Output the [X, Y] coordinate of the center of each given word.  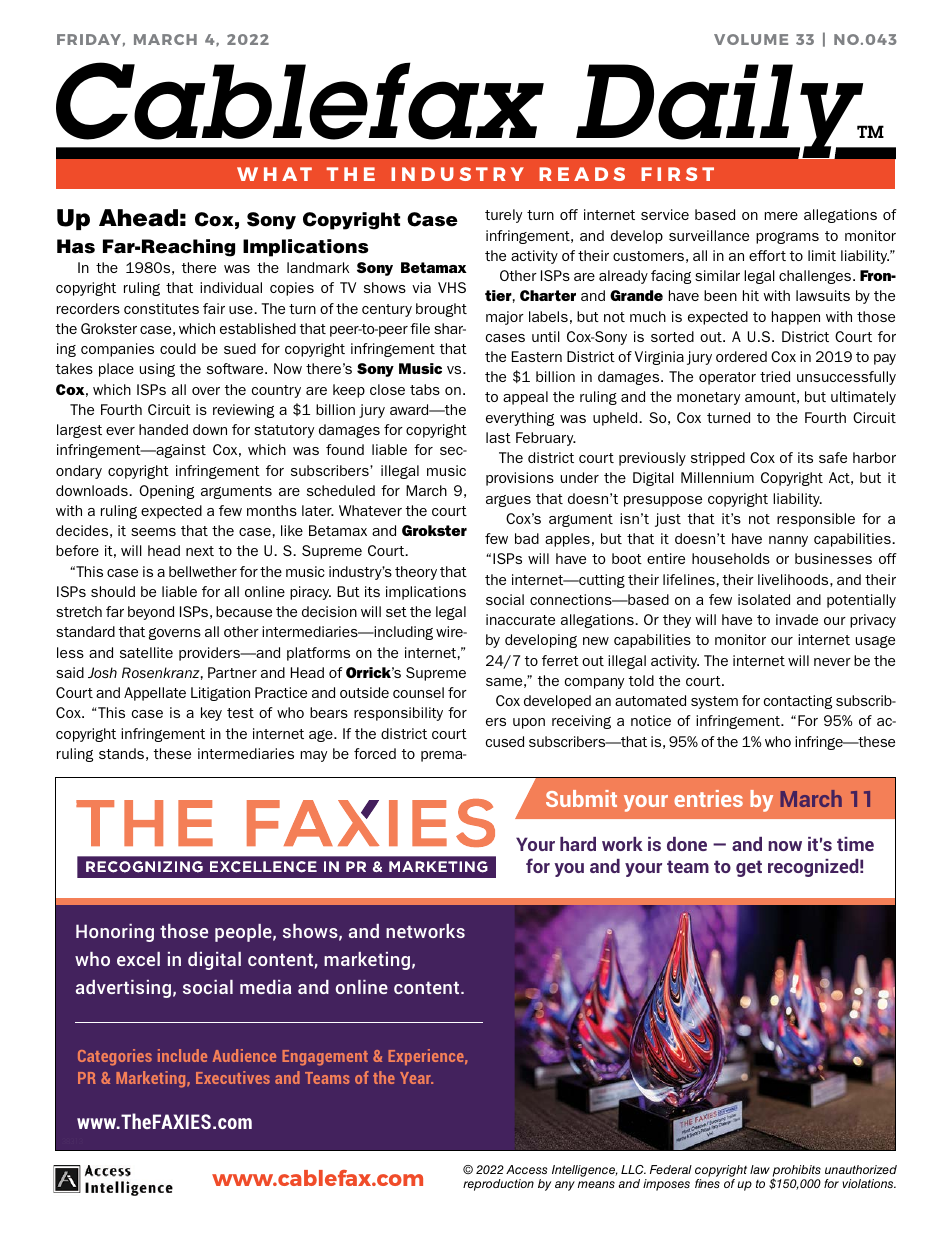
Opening [166, 492]
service [665, 214]
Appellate [155, 694]
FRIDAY [89, 39]
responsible [816, 520]
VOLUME [751, 39]
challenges [816, 277]
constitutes [161, 308]
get [749, 868]
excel [138, 959]
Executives [233, 1077]
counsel [418, 692]
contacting [798, 702]
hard [578, 844]
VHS [452, 287]
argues [508, 501]
